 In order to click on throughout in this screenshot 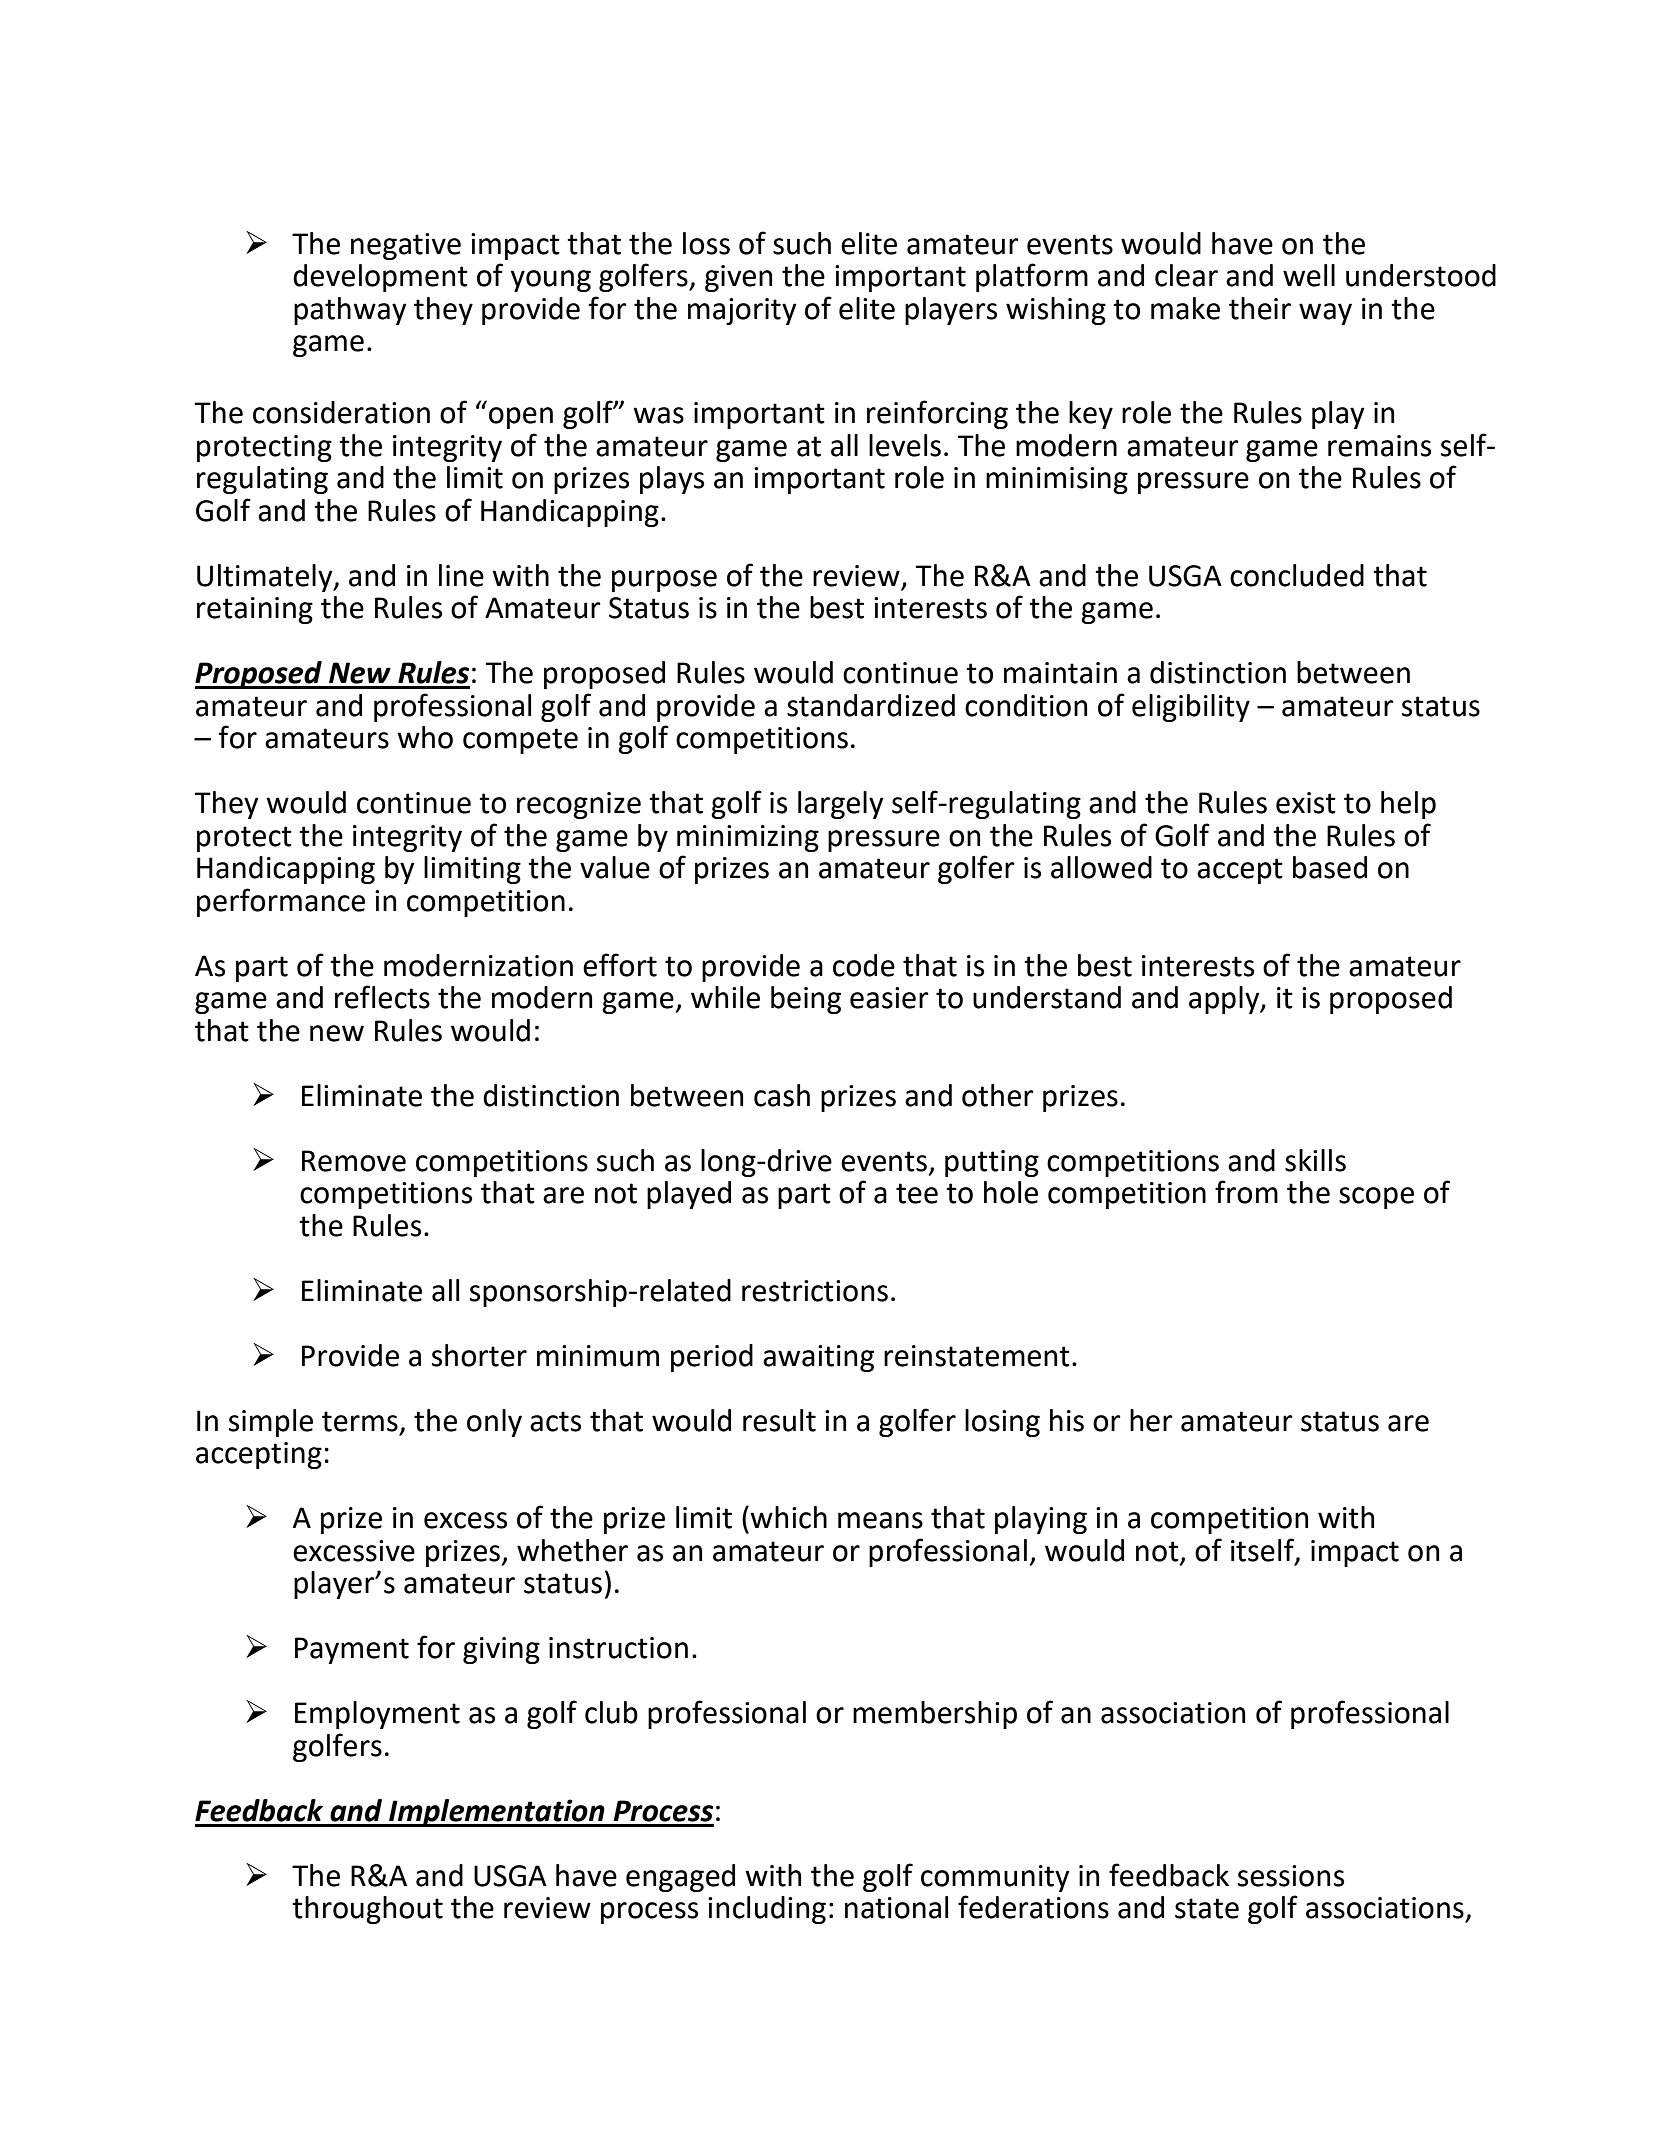, I will do `click(367, 1910)`.
